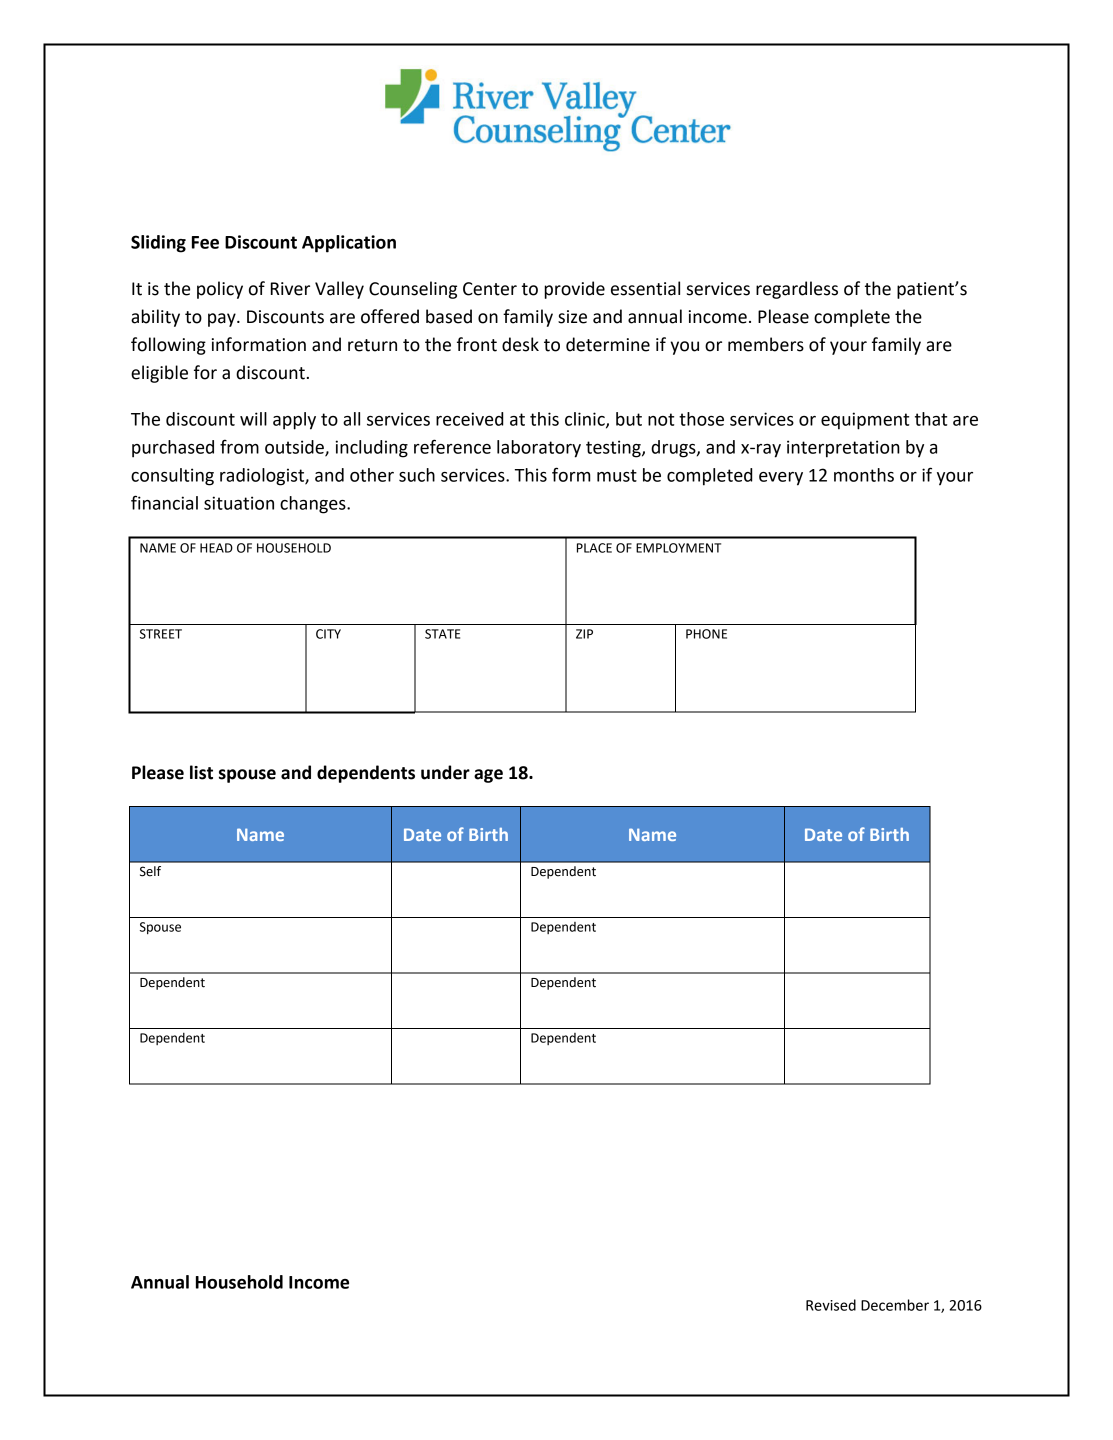 This image has height=1440, width=1113. What do you see at coordinates (831, 1305) in the image?
I see `Revised` at bounding box center [831, 1305].
